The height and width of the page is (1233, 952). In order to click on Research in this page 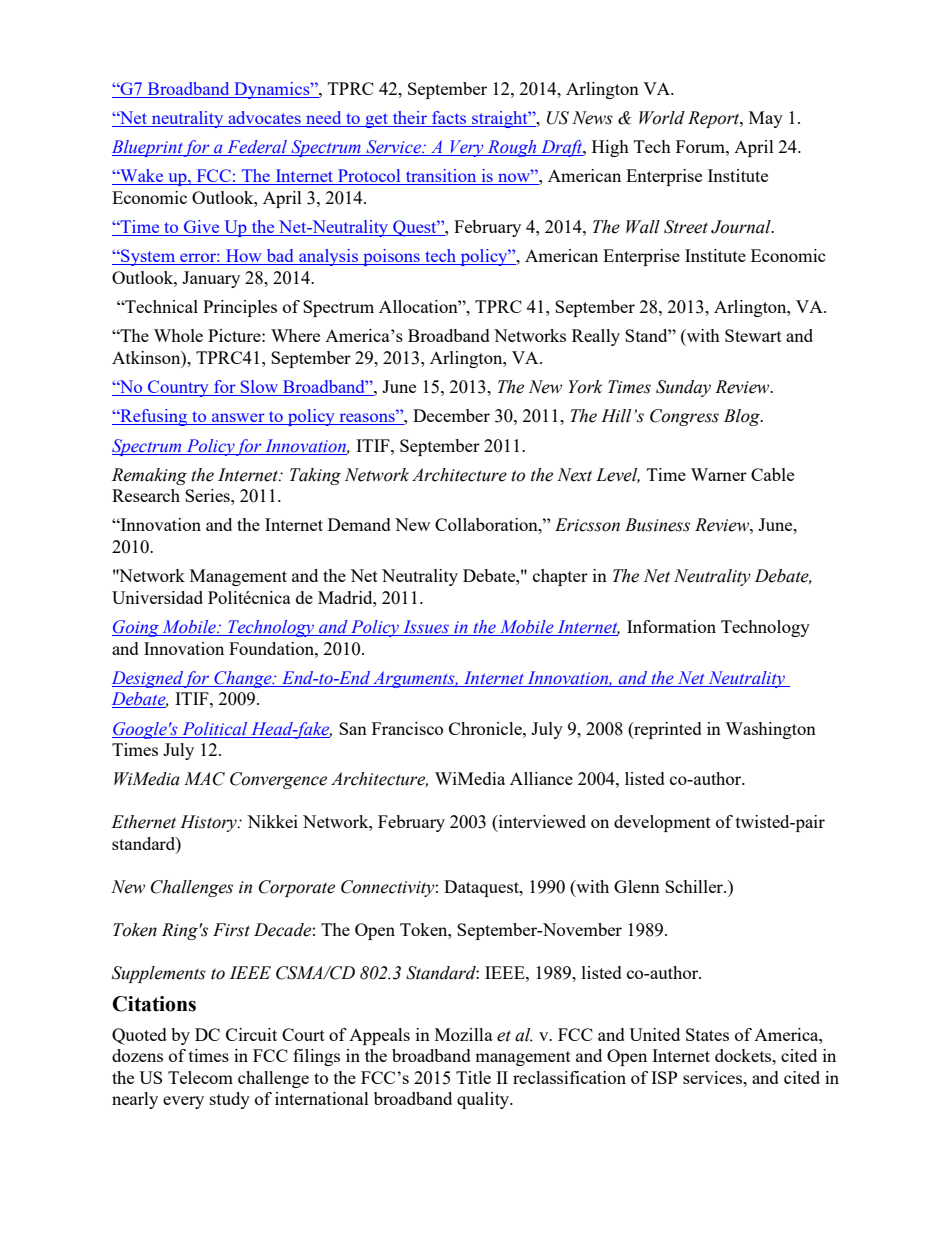, I will do `click(146, 495)`.
